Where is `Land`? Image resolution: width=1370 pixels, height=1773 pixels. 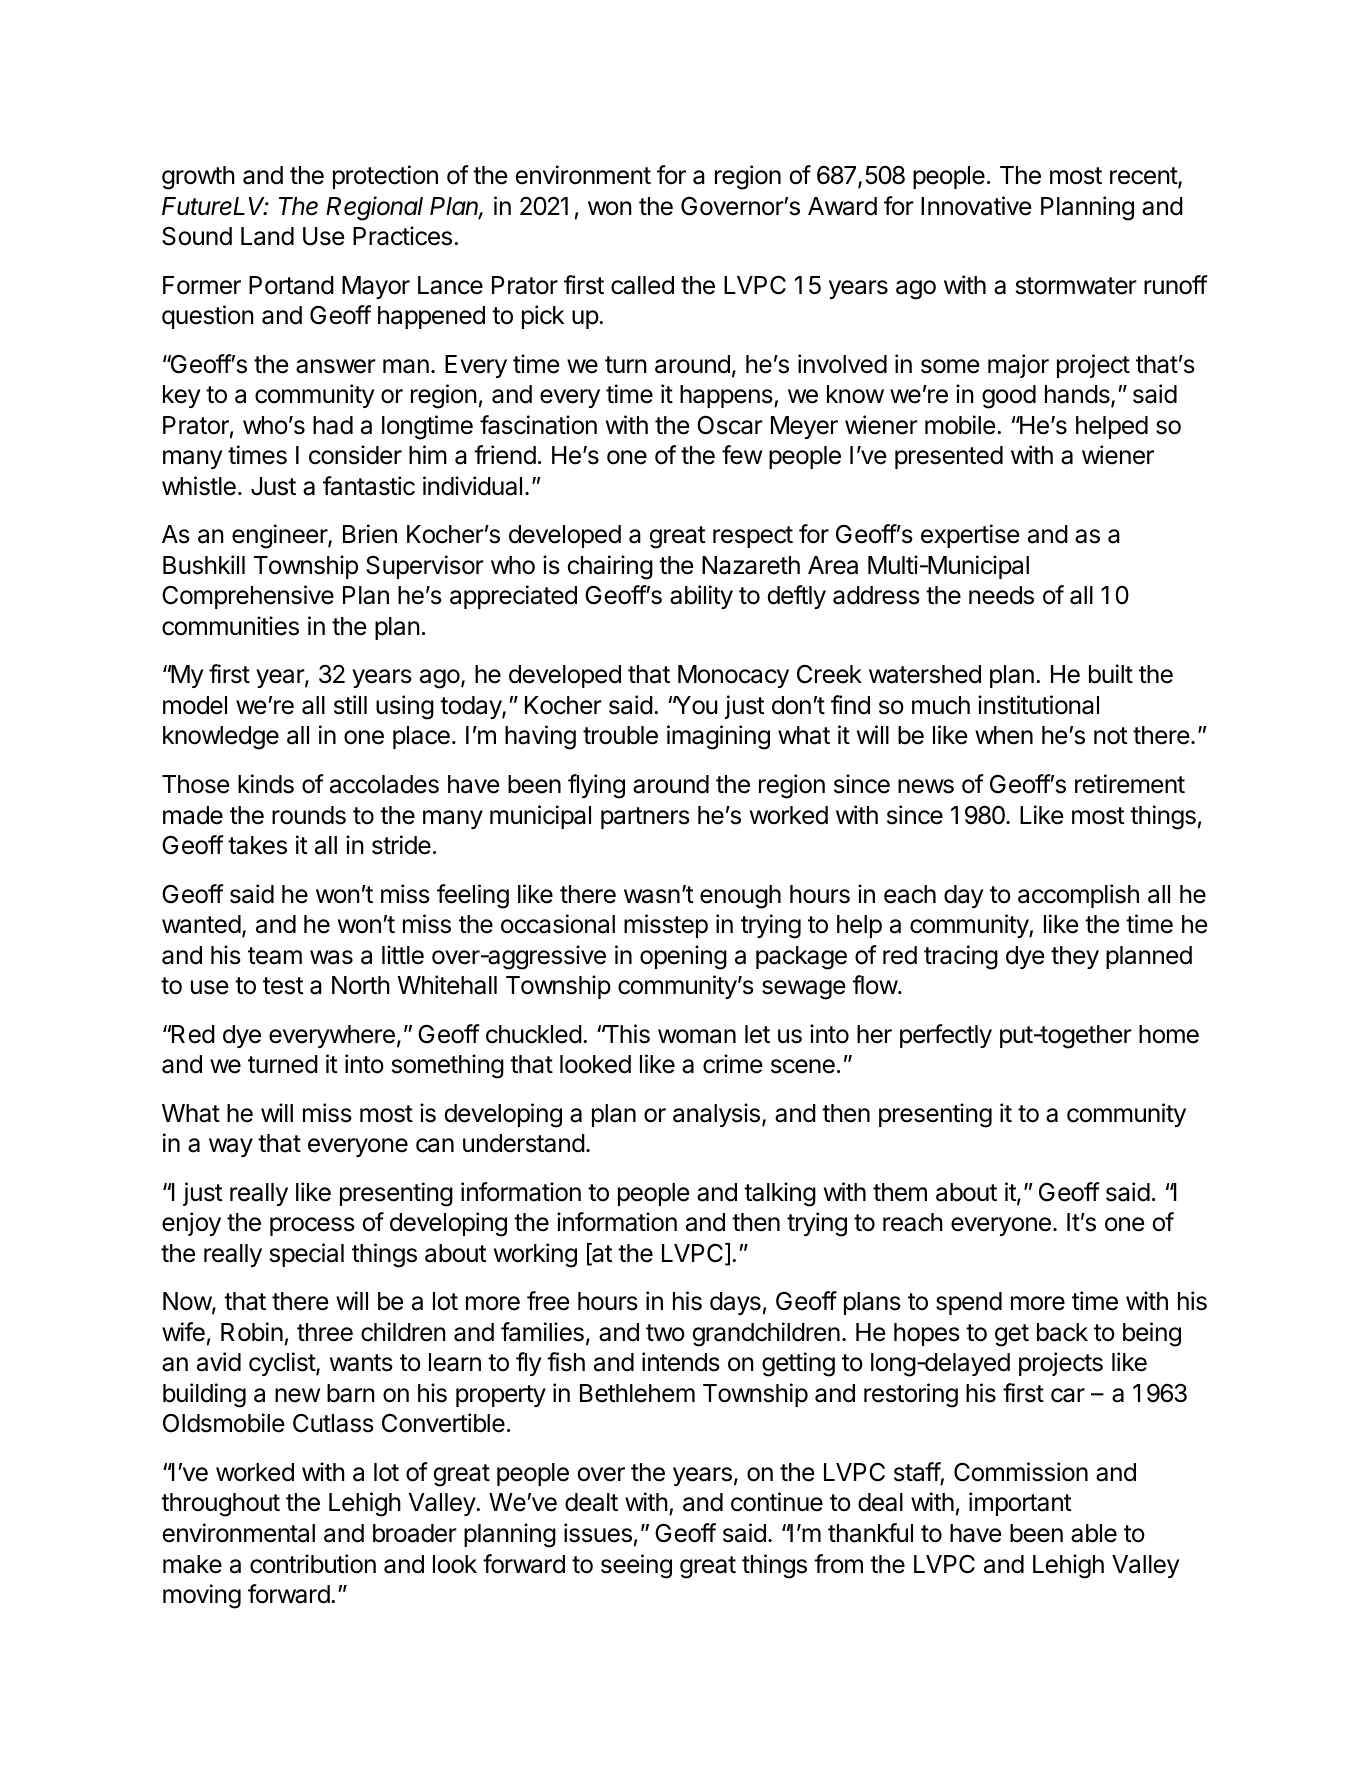
Land is located at coordinates (267, 236).
